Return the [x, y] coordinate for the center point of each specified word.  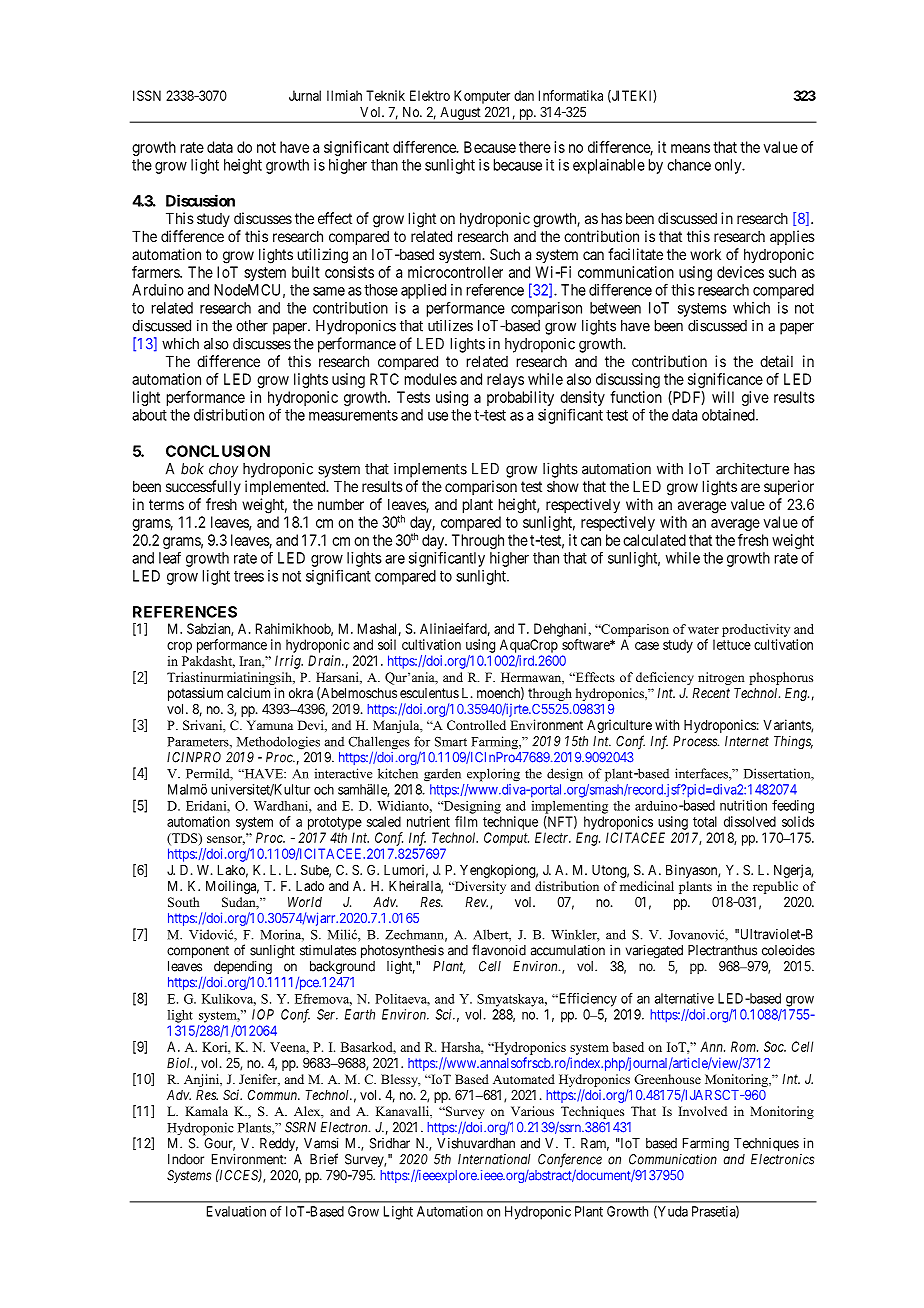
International [494, 1159]
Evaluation [236, 1211]
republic [775, 887]
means [690, 148]
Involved [703, 1111]
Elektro [430, 95]
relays [505, 380]
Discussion [200, 200]
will [723, 397]
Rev [476, 902]
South [183, 902]
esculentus [429, 693]
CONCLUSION [218, 451]
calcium [248, 692]
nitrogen [721, 678]
